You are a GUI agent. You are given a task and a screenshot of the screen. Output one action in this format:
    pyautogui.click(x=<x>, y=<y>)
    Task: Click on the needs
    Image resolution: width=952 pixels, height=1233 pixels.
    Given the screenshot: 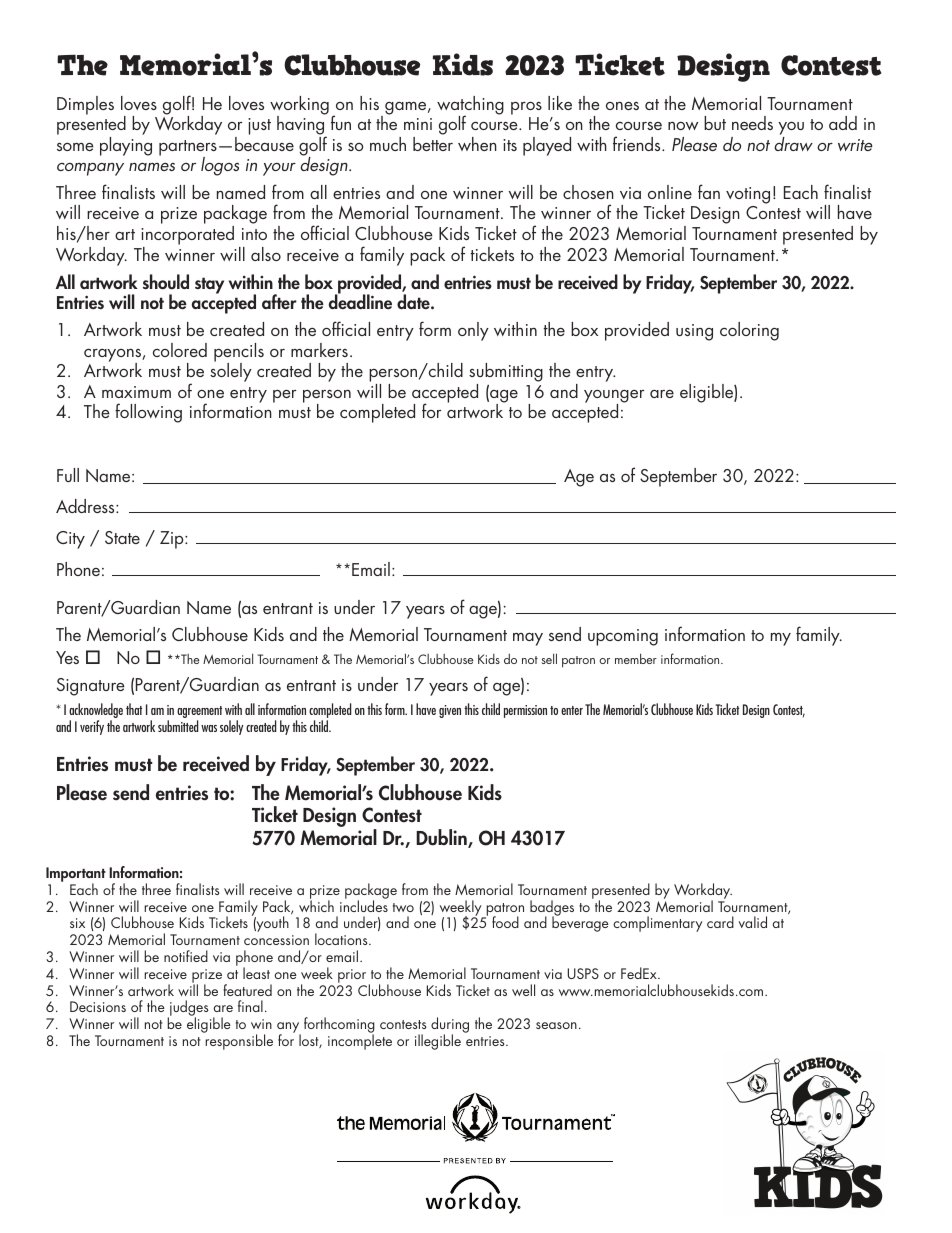 What is the action you would take?
    pyautogui.click(x=752, y=123)
